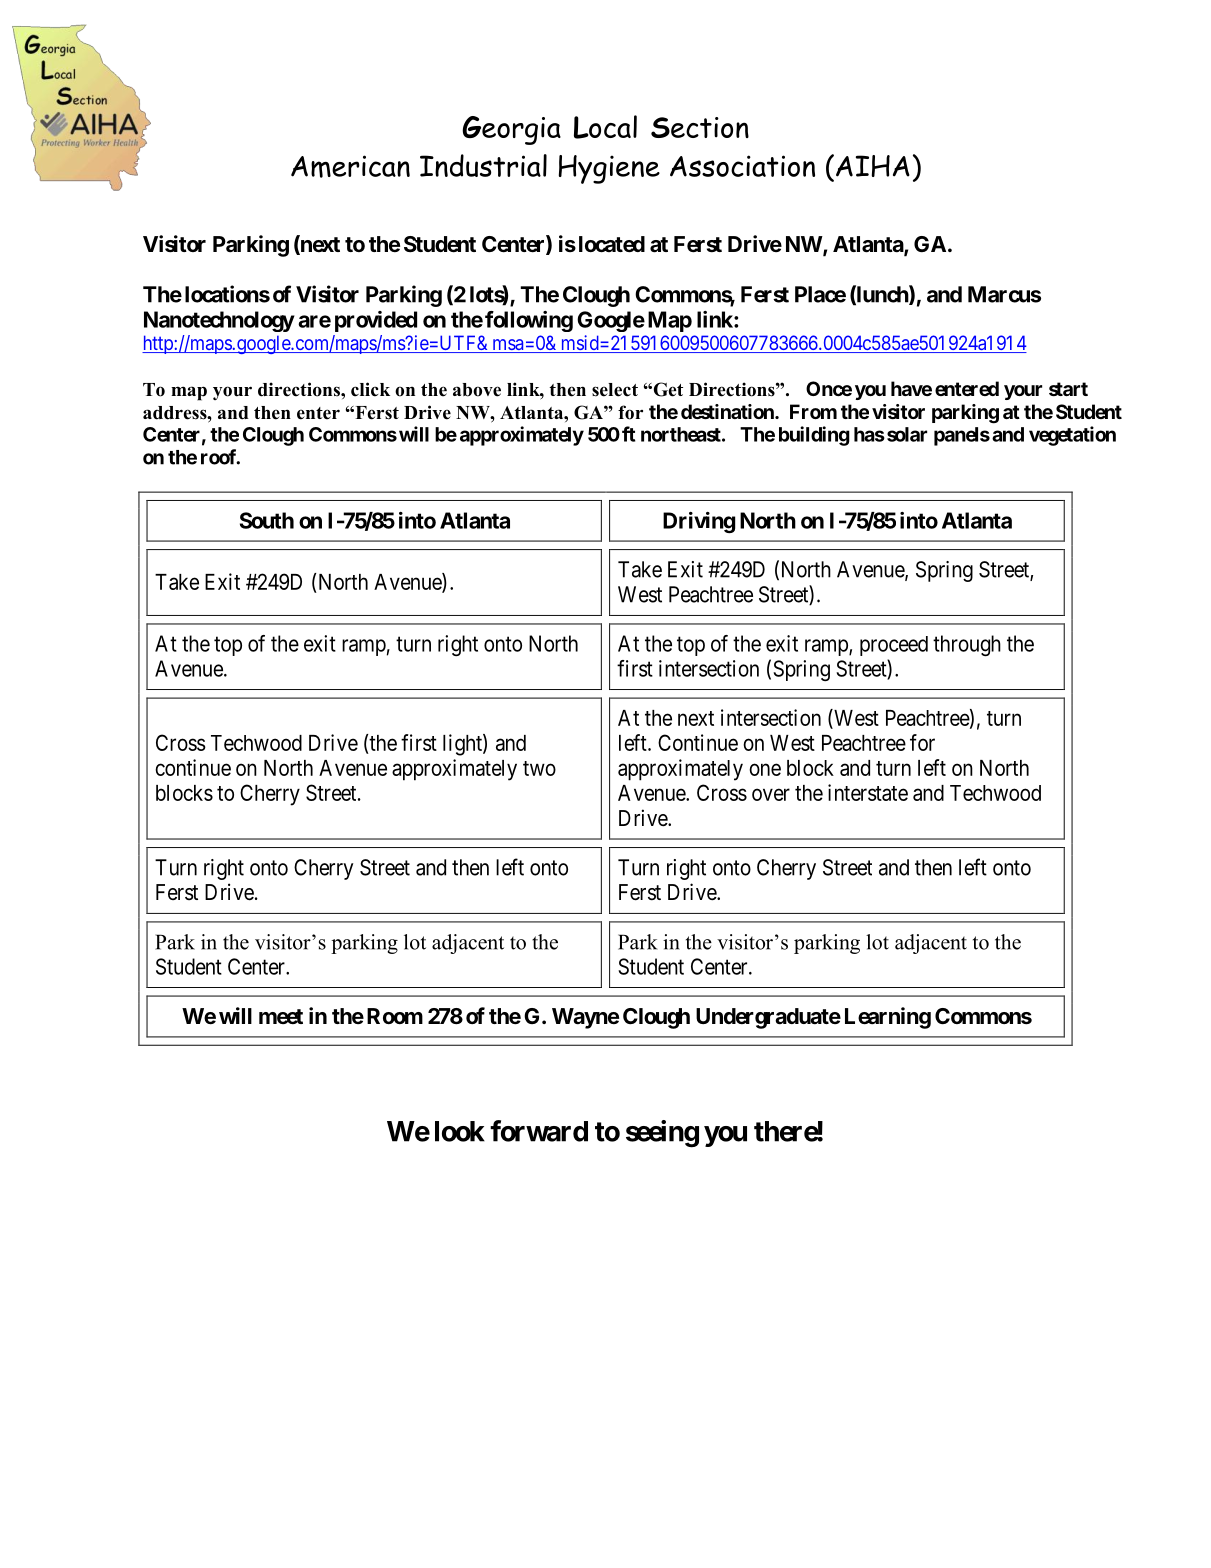 This screenshot has height=1568, width=1211. What do you see at coordinates (868, 792) in the screenshot?
I see `interstate` at bounding box center [868, 792].
